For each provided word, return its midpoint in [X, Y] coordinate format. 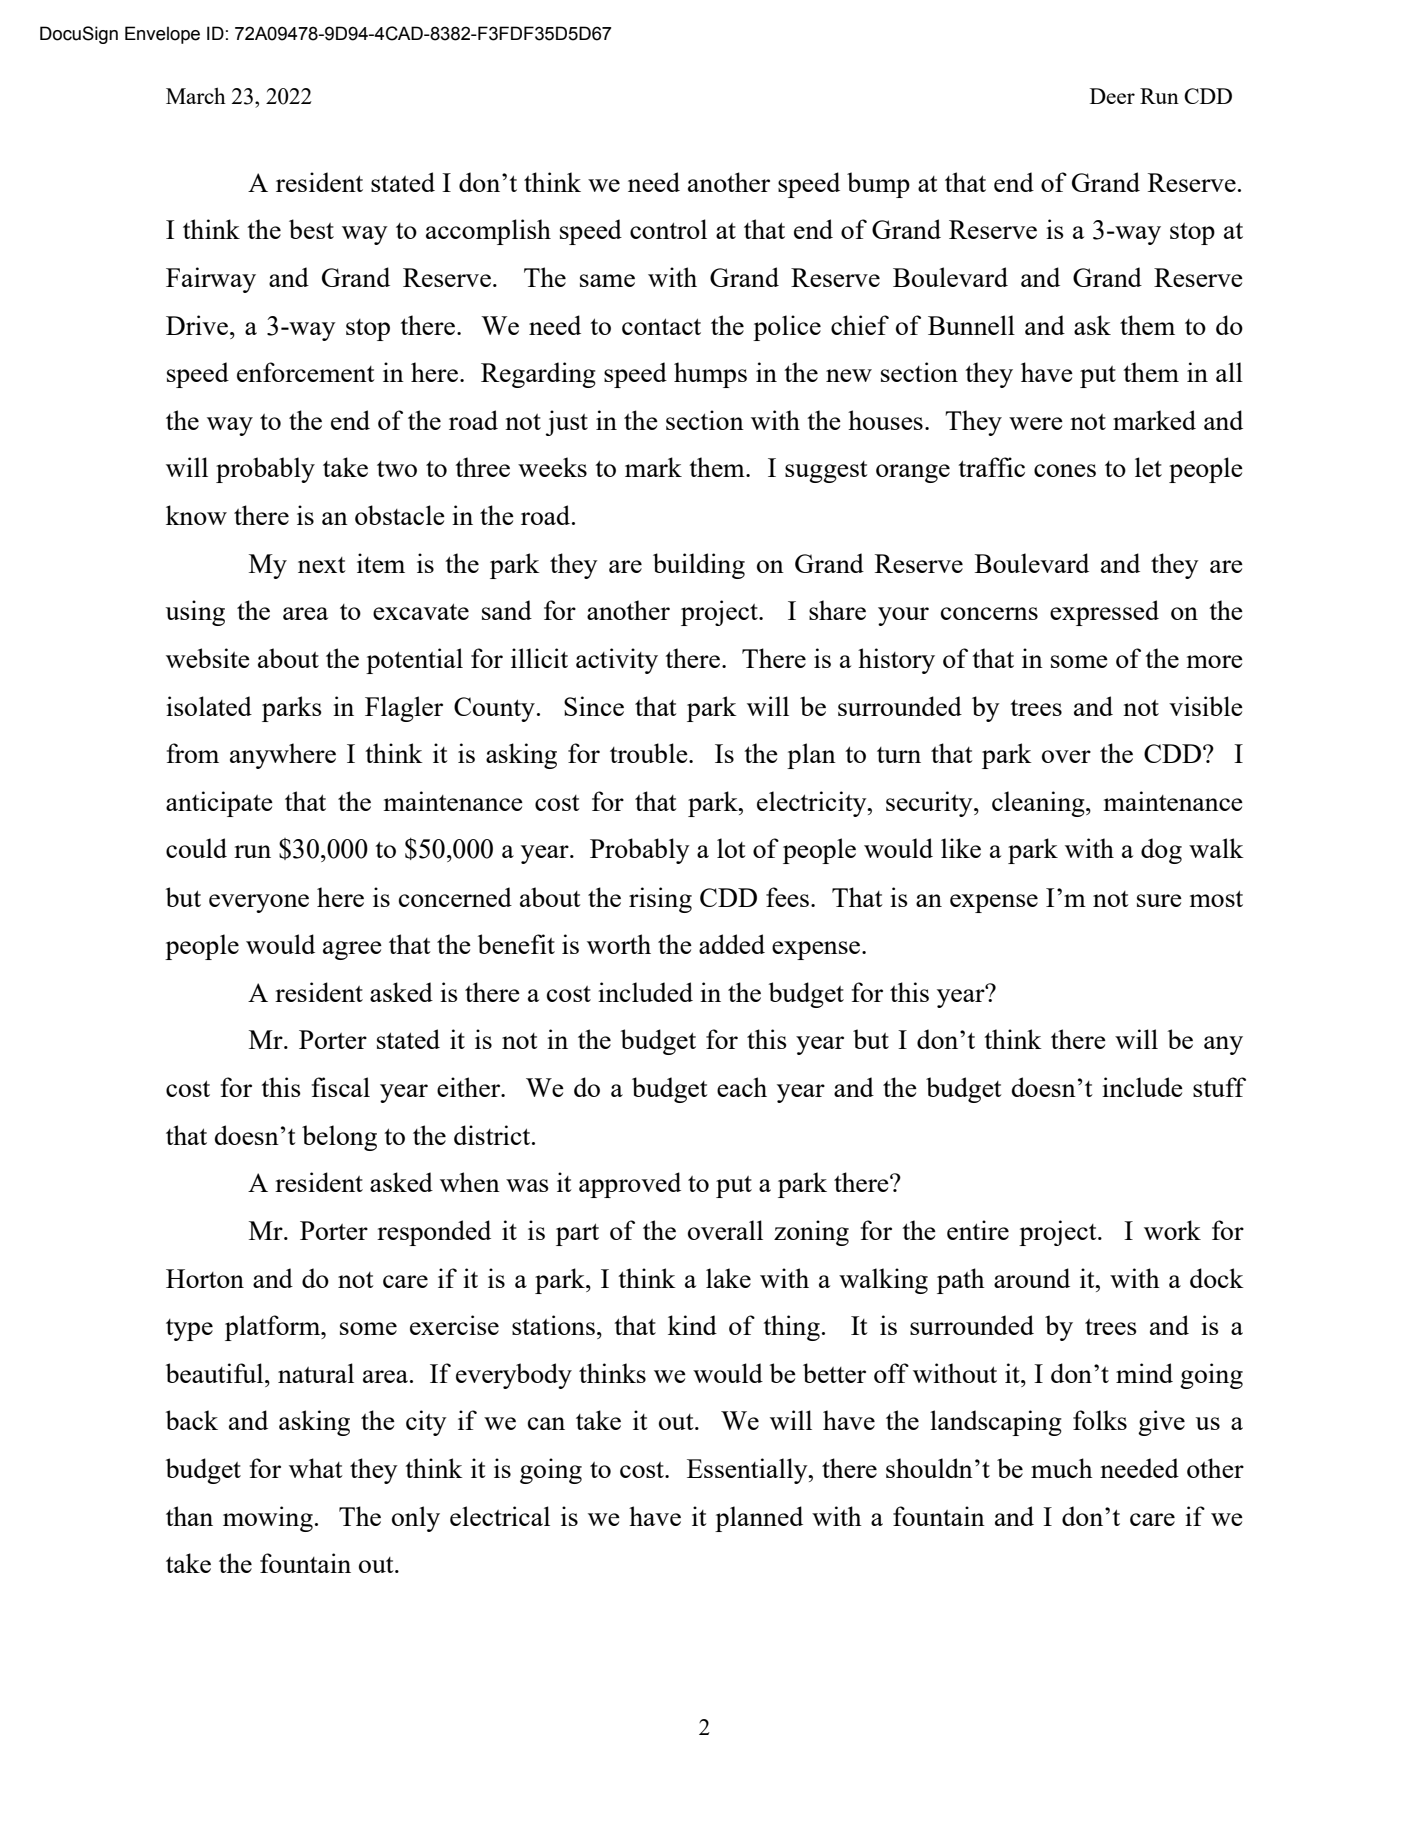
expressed [1104, 613]
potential [414, 661]
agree [352, 950]
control [668, 229]
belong [339, 1138]
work [1172, 1230]
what [316, 1468]
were [1036, 423]
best [311, 229]
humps [710, 375]
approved [630, 1185]
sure [1159, 900]
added [732, 944]
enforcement [306, 372]
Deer [1112, 96]
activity [617, 661]
